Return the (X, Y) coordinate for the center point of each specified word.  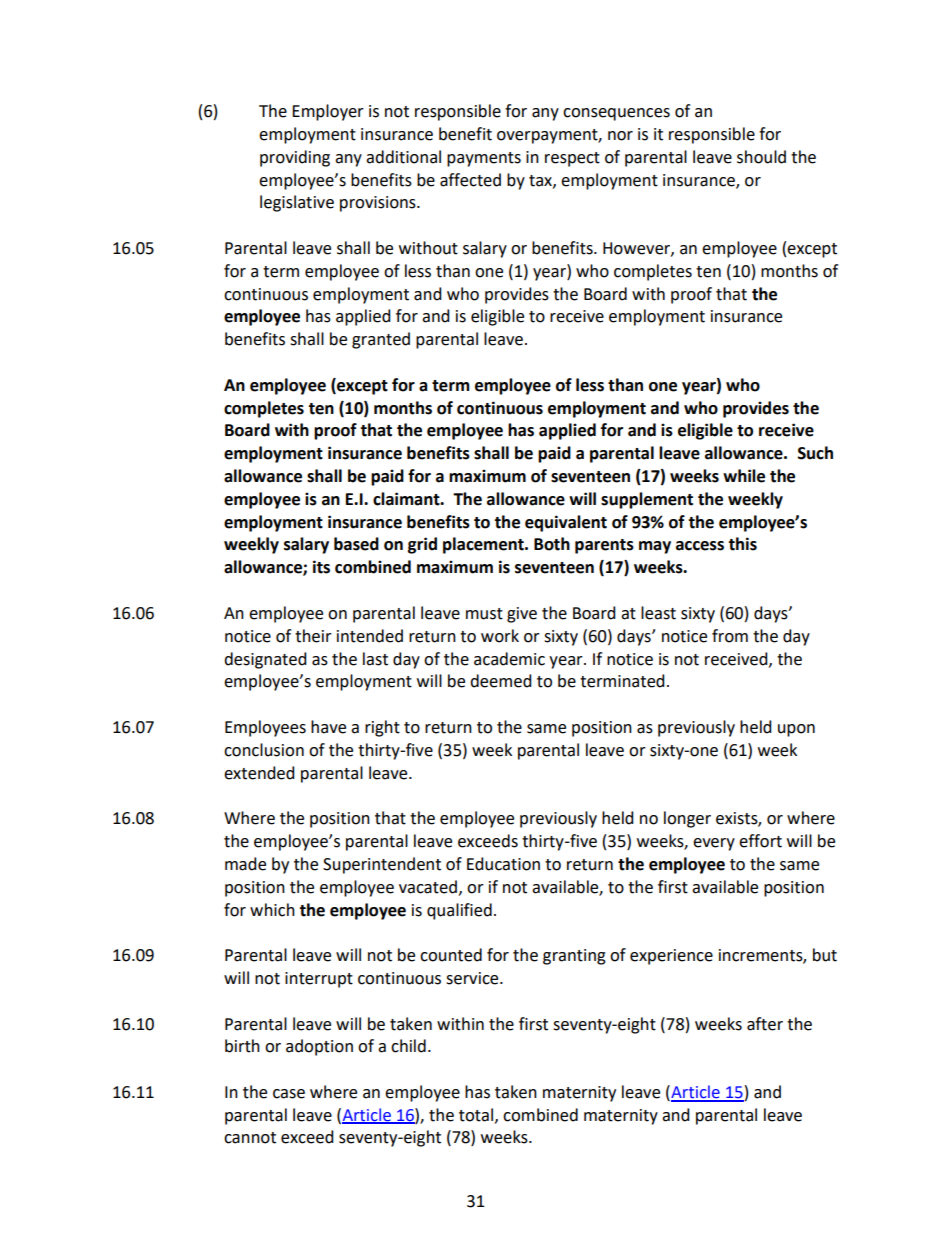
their (313, 636)
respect (572, 159)
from (730, 636)
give (522, 615)
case (289, 1094)
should (761, 157)
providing (295, 158)
